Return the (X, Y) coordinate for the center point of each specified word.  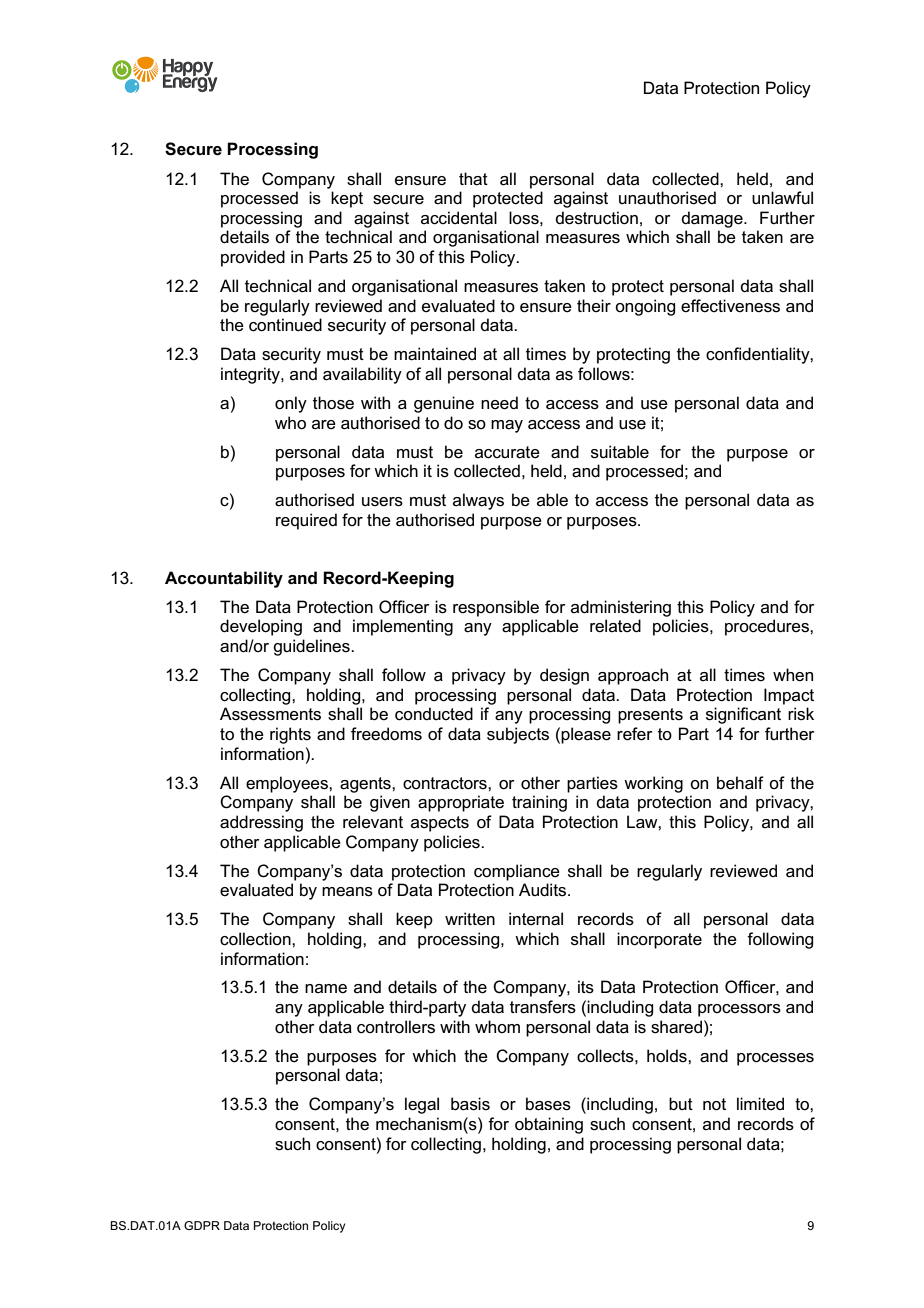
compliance (517, 872)
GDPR (202, 1225)
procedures (768, 627)
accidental (459, 218)
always (478, 501)
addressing (261, 823)
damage (713, 219)
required (306, 521)
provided (253, 258)
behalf (740, 783)
